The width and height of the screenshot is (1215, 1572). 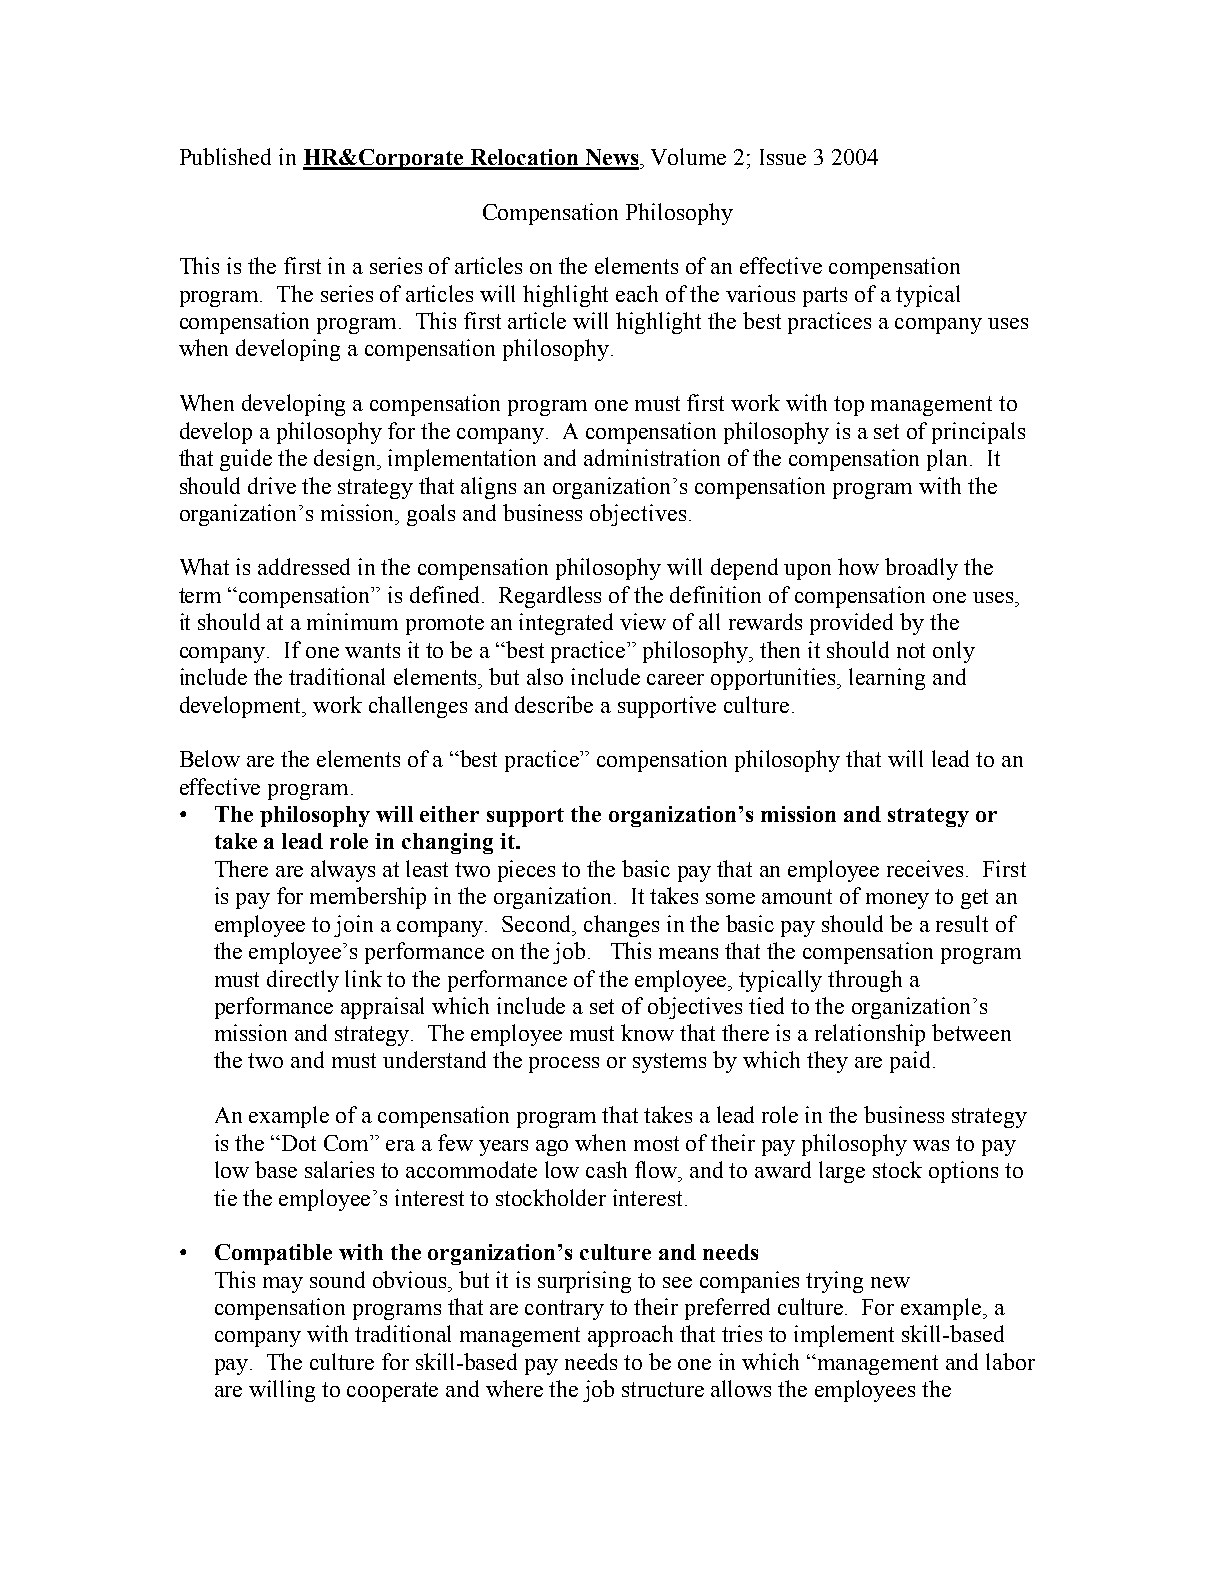 I want to click on most, so click(x=656, y=1143).
